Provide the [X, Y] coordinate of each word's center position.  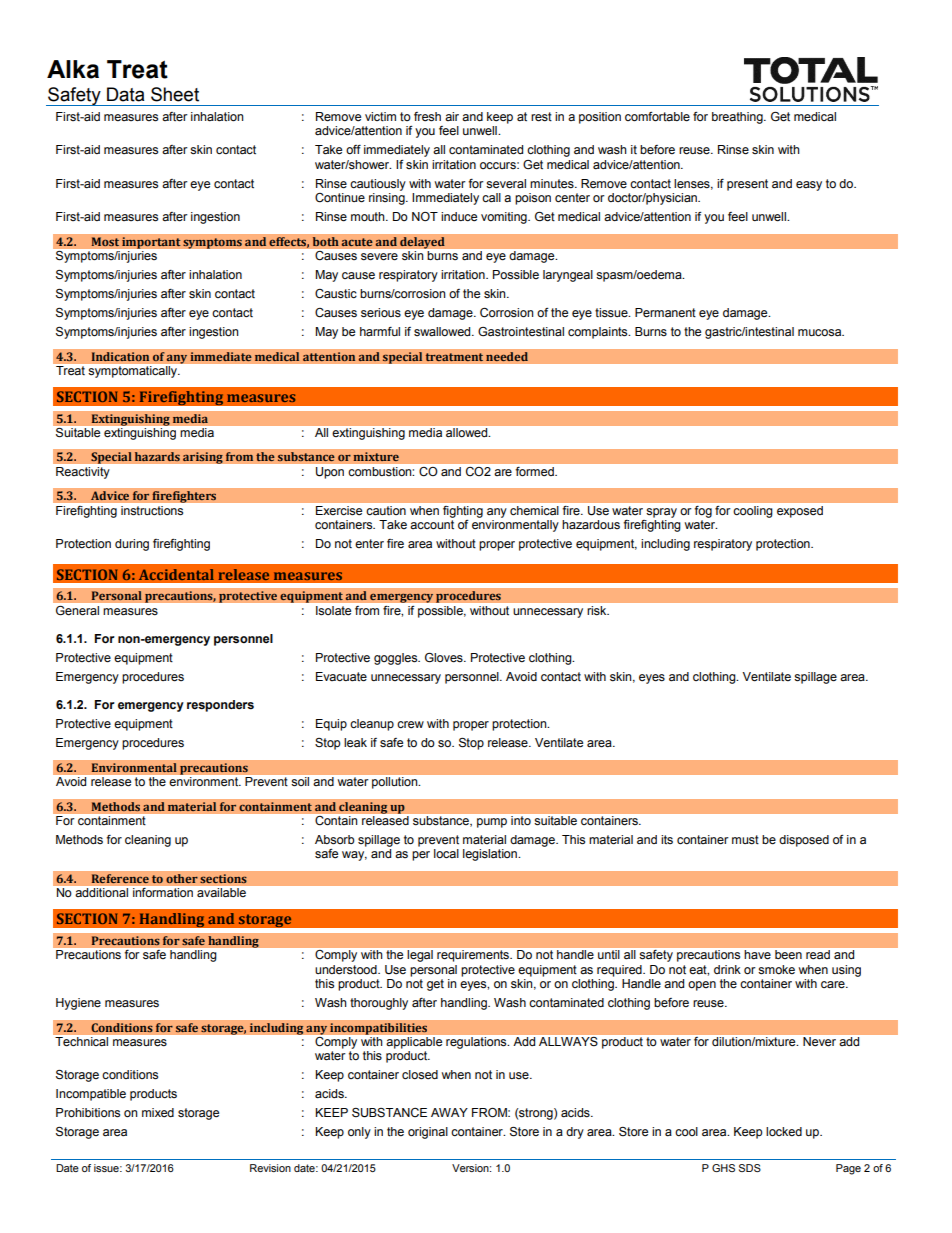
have [758, 954]
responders [220, 706]
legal [420, 956]
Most [105, 242]
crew [410, 725]
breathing [738, 118]
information [163, 892]
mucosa [821, 333]
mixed [158, 1113]
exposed [800, 512]
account [432, 525]
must [745, 840]
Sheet [175, 94]
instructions [152, 510]
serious [381, 313]
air [452, 116]
